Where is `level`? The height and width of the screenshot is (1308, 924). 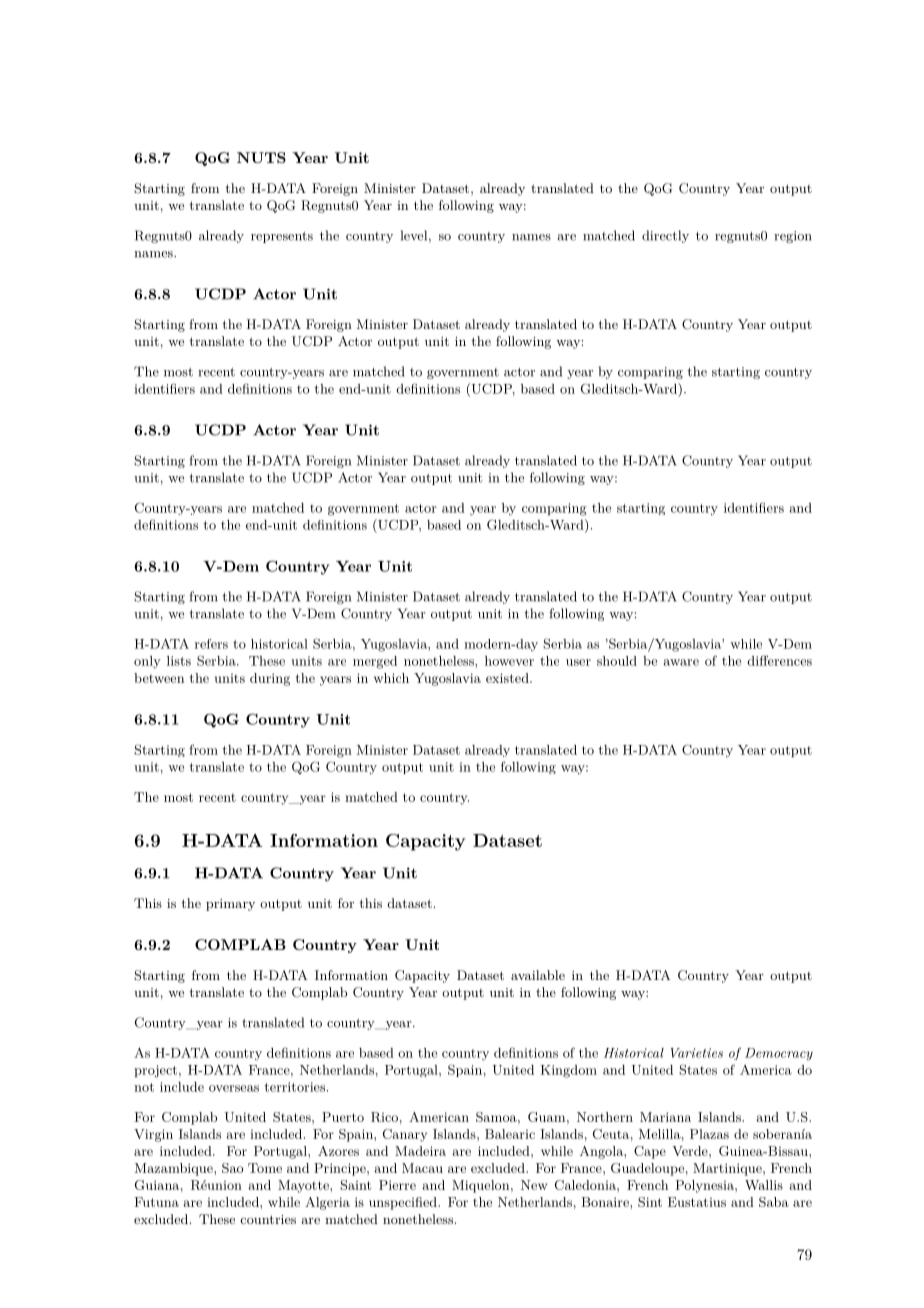
level is located at coordinates (415, 236).
